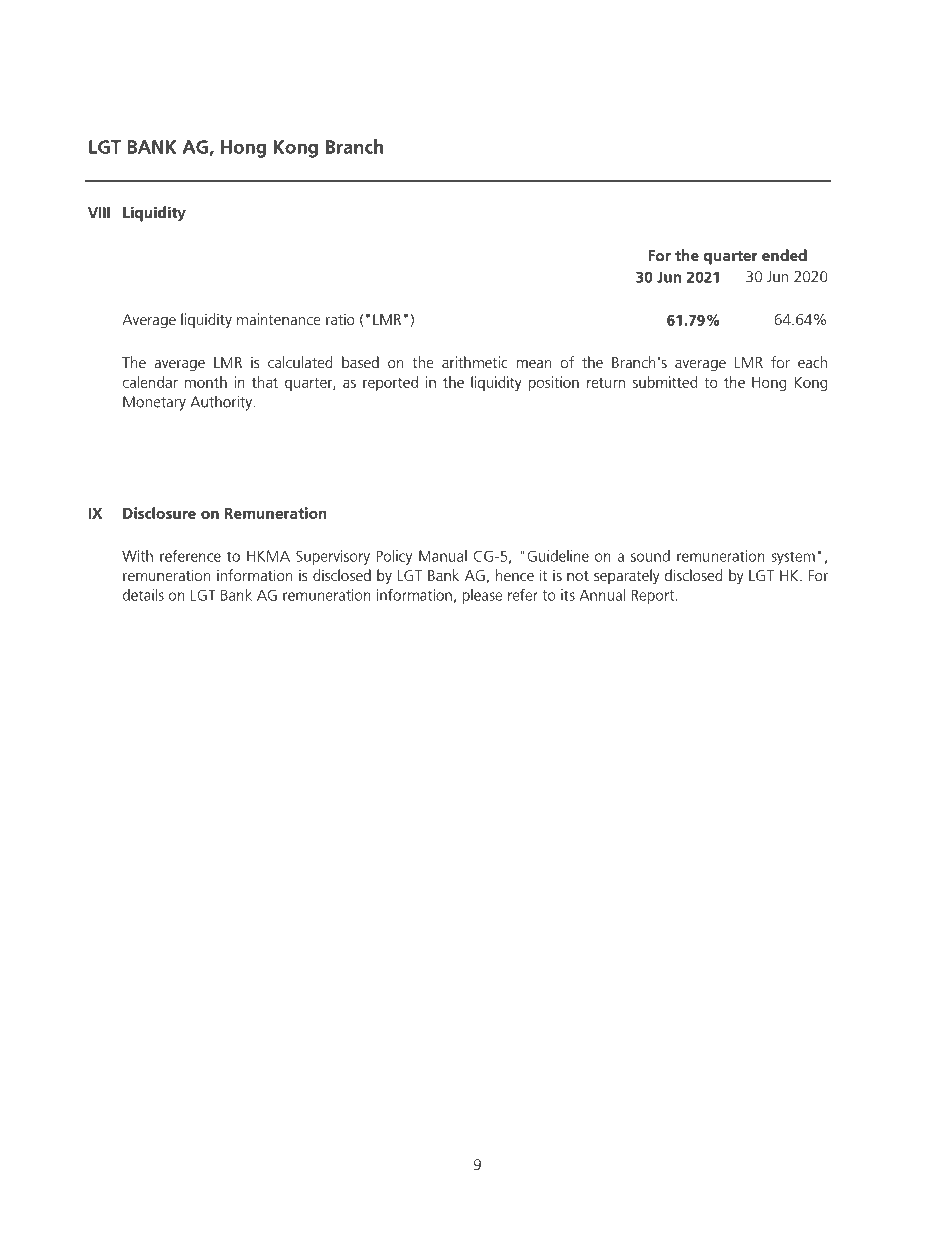 The width and height of the page is (952, 1233). Describe the element at coordinates (812, 362) in the page. I see `each` at that location.
